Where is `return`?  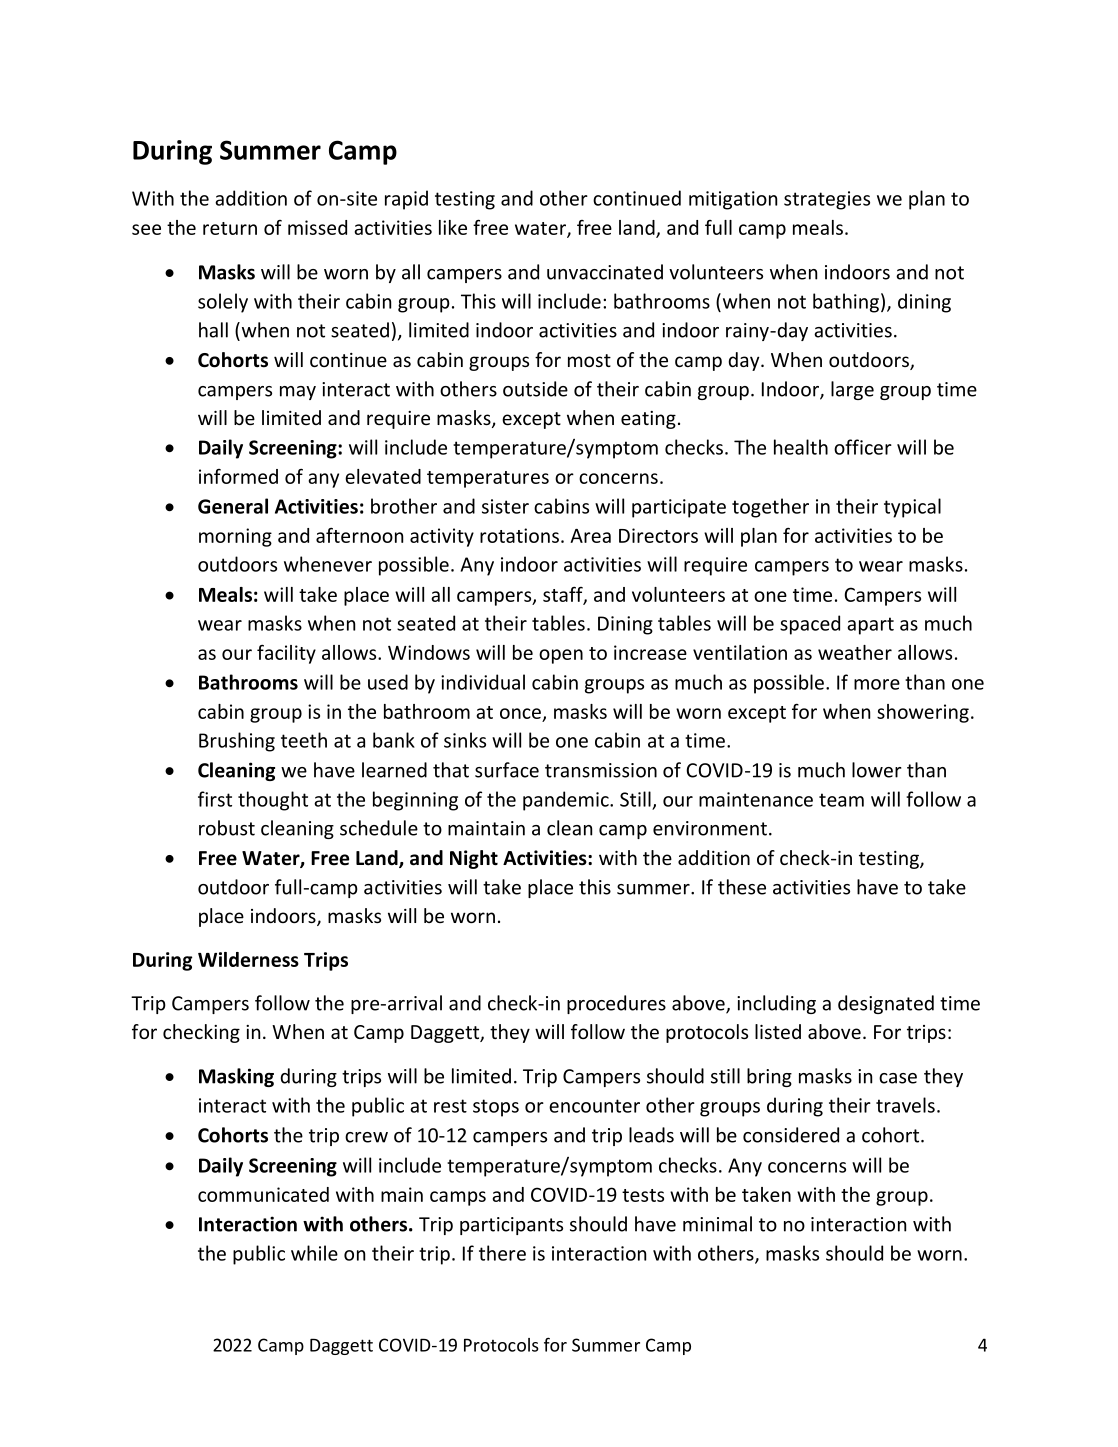 return is located at coordinates (230, 228).
